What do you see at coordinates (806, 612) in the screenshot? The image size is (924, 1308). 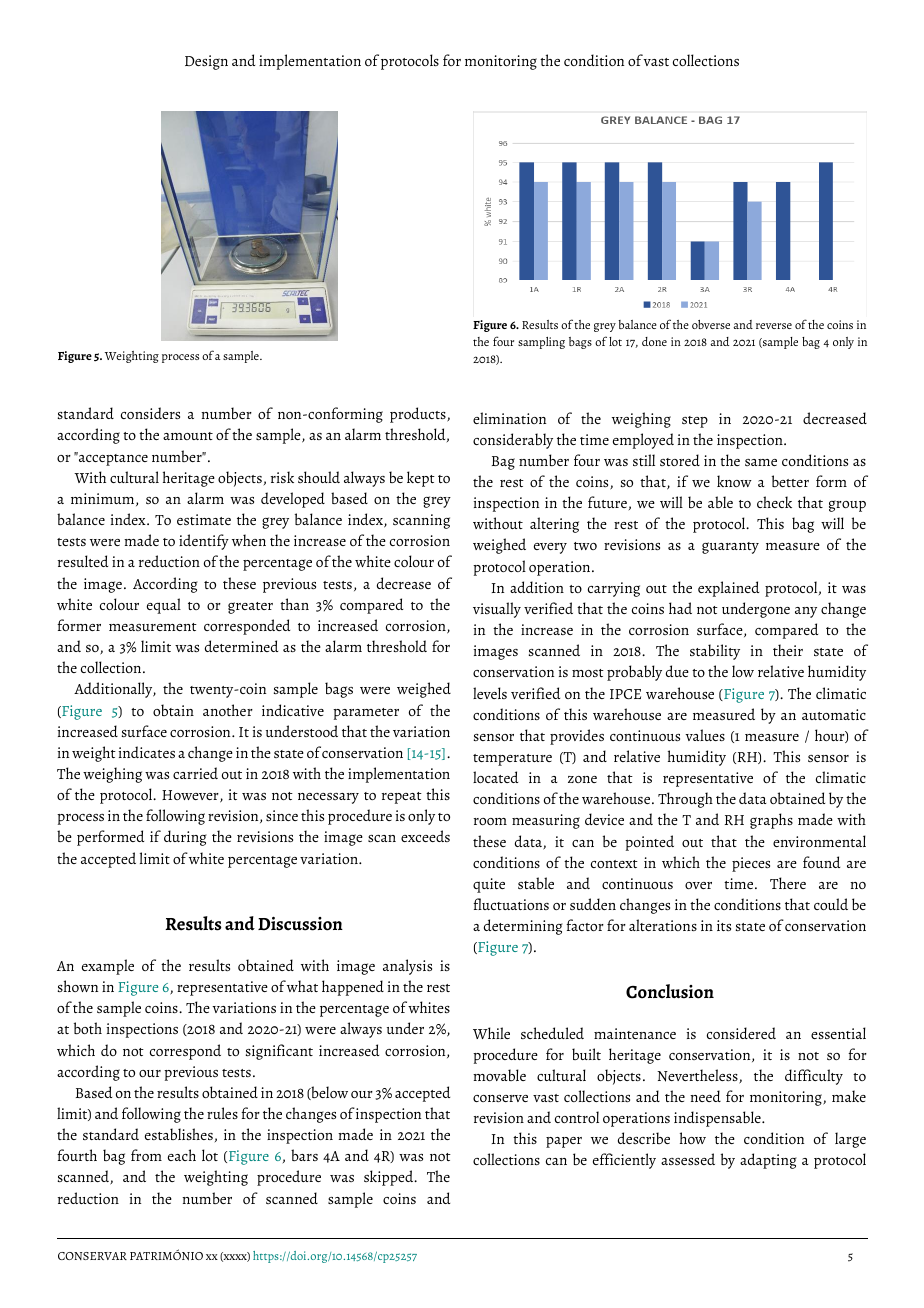 I see `any` at bounding box center [806, 612].
